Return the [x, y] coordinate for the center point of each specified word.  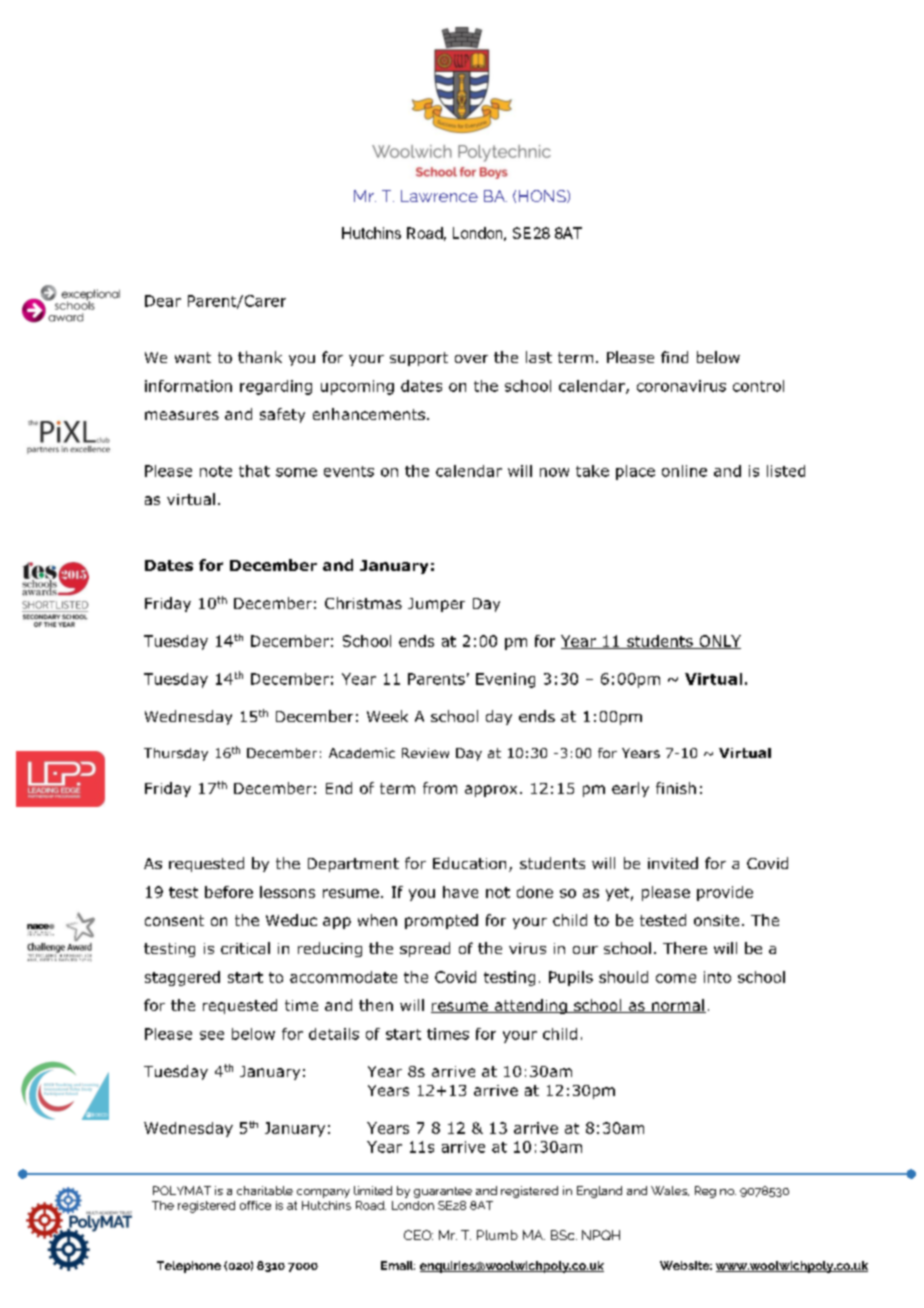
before [229, 892]
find [674, 357]
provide [725, 893]
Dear [163, 301]
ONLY [719, 642]
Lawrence [439, 196]
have [460, 892]
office [255, 1205]
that [254, 471]
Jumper [436, 605]
